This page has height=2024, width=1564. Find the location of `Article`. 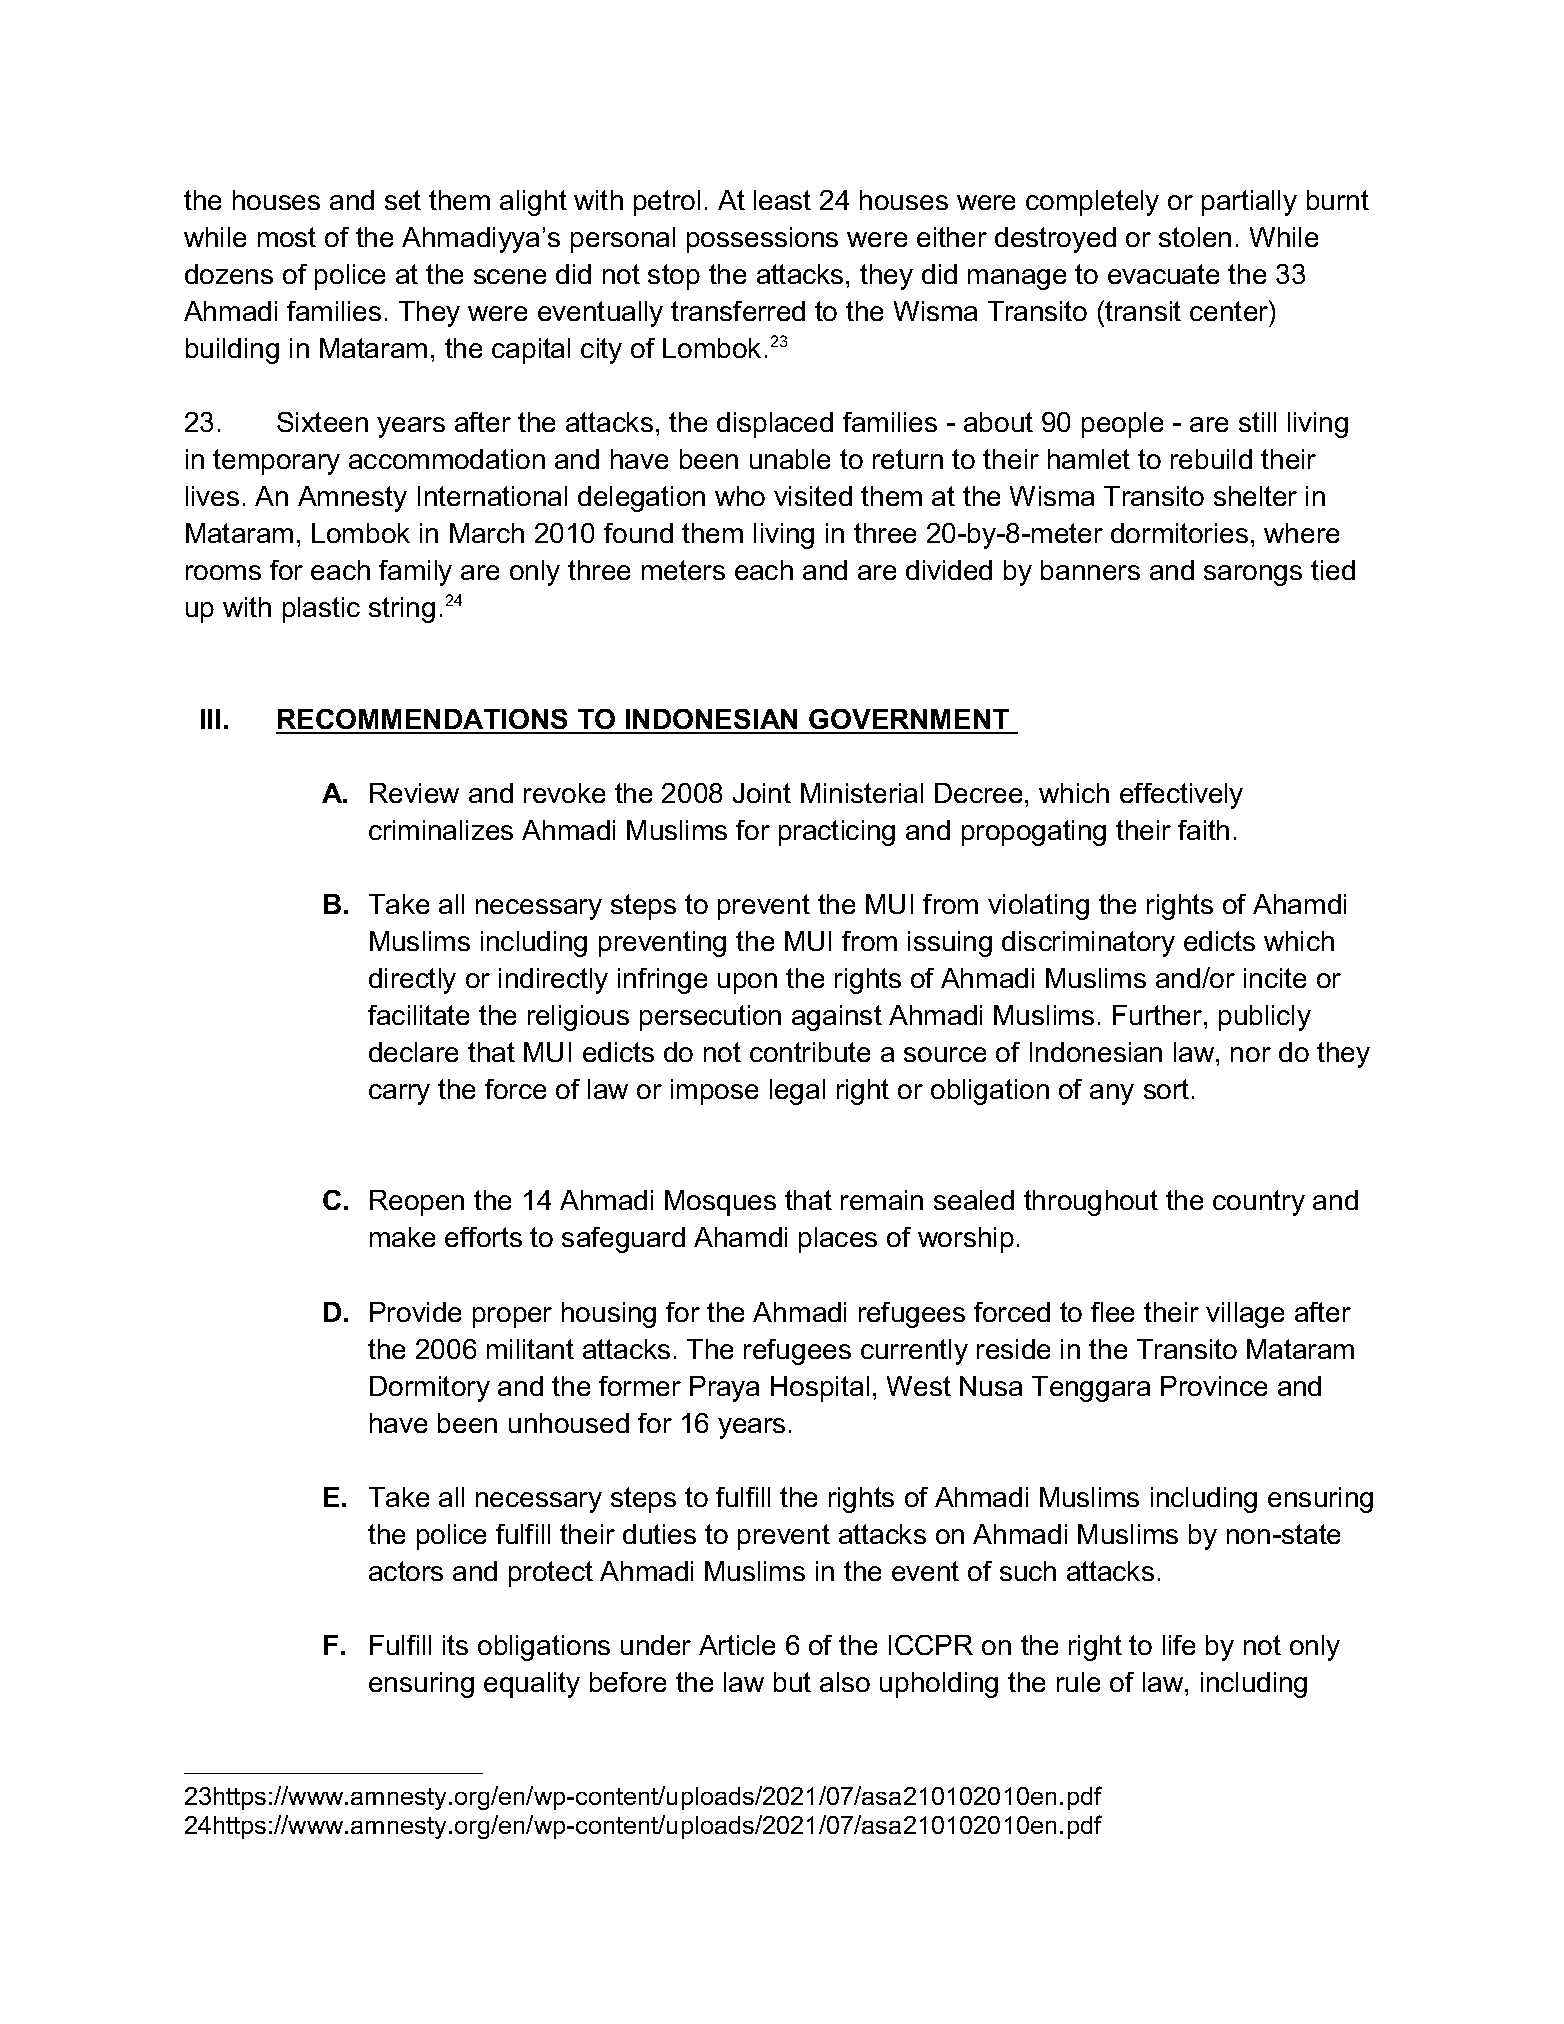

Article is located at coordinates (737, 1645).
